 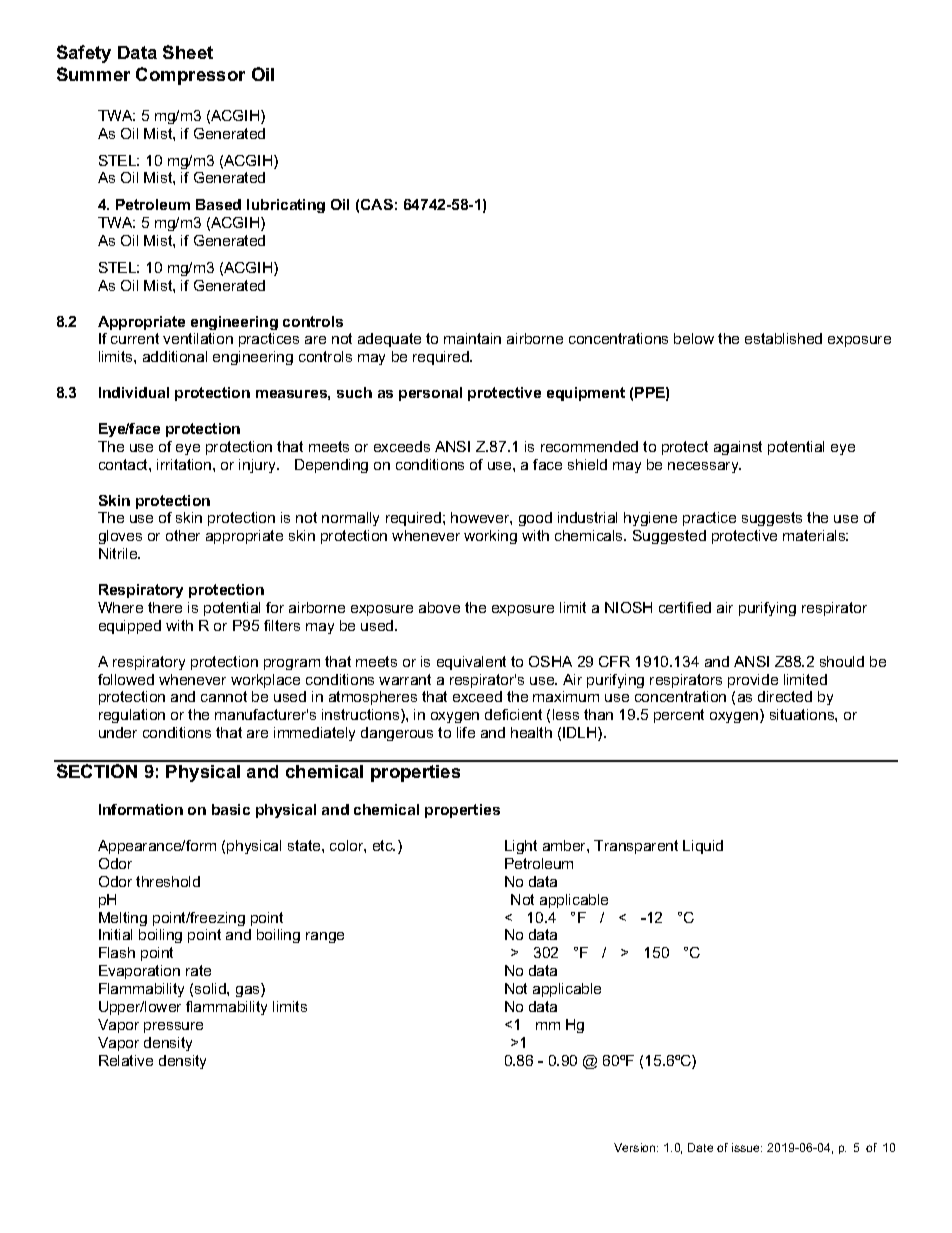 What do you see at coordinates (190, 76) in the screenshot?
I see `Compressor` at bounding box center [190, 76].
